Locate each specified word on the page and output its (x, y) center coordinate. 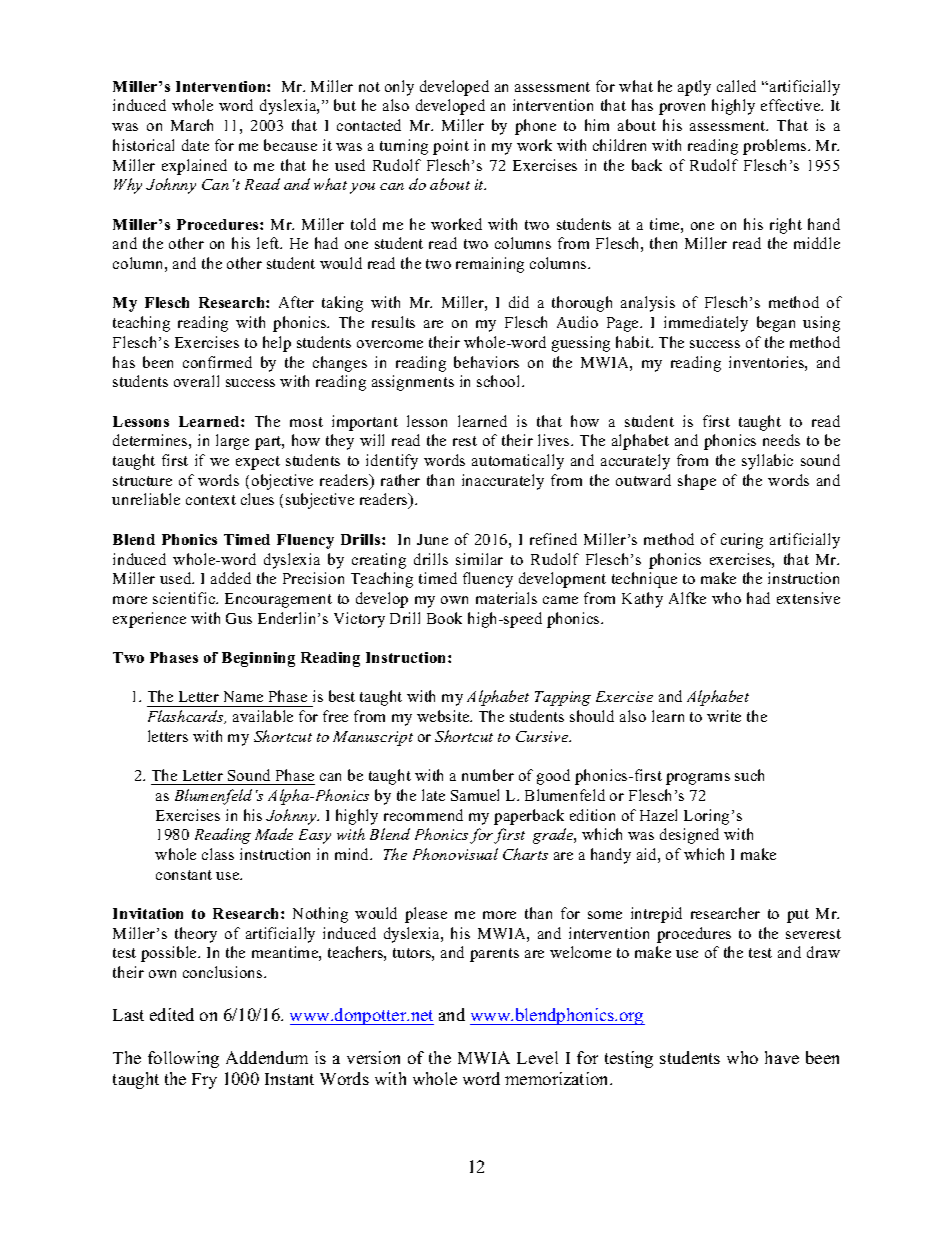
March (192, 125)
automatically (518, 462)
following (183, 1059)
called (736, 86)
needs (781, 440)
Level (537, 1057)
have (782, 1057)
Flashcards (187, 717)
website (444, 716)
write (724, 716)
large (232, 442)
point (451, 147)
